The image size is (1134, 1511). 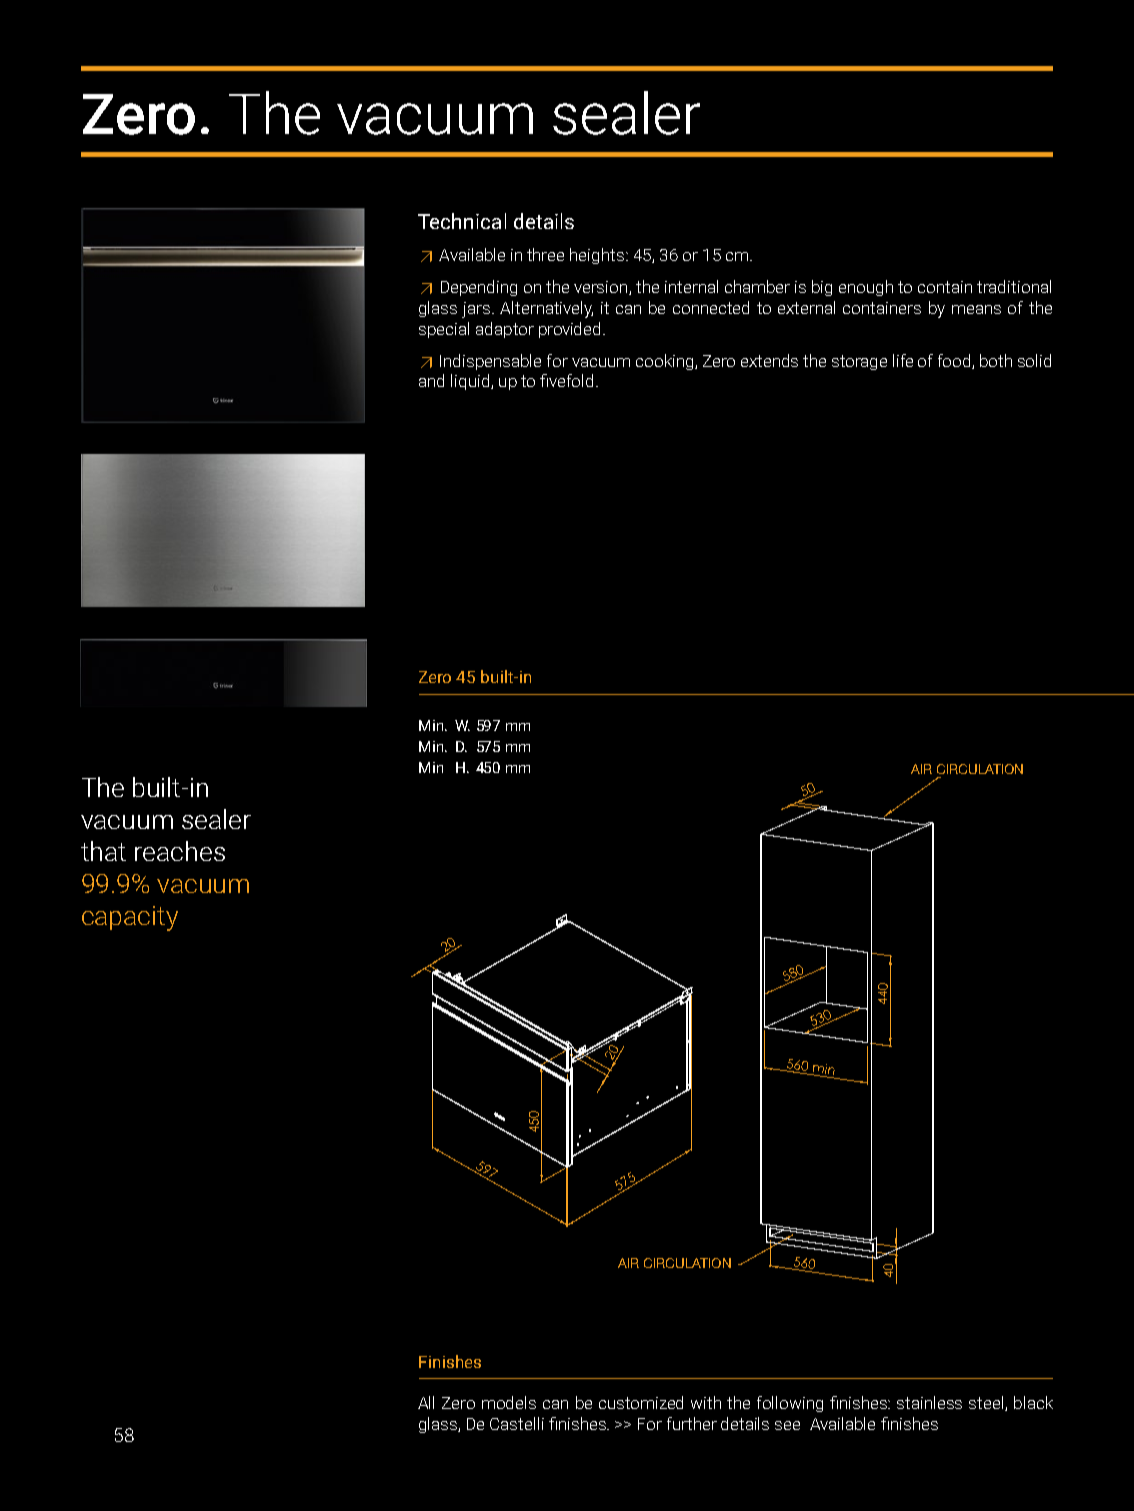 What do you see at coordinates (545, 254) in the image?
I see `three` at bounding box center [545, 254].
